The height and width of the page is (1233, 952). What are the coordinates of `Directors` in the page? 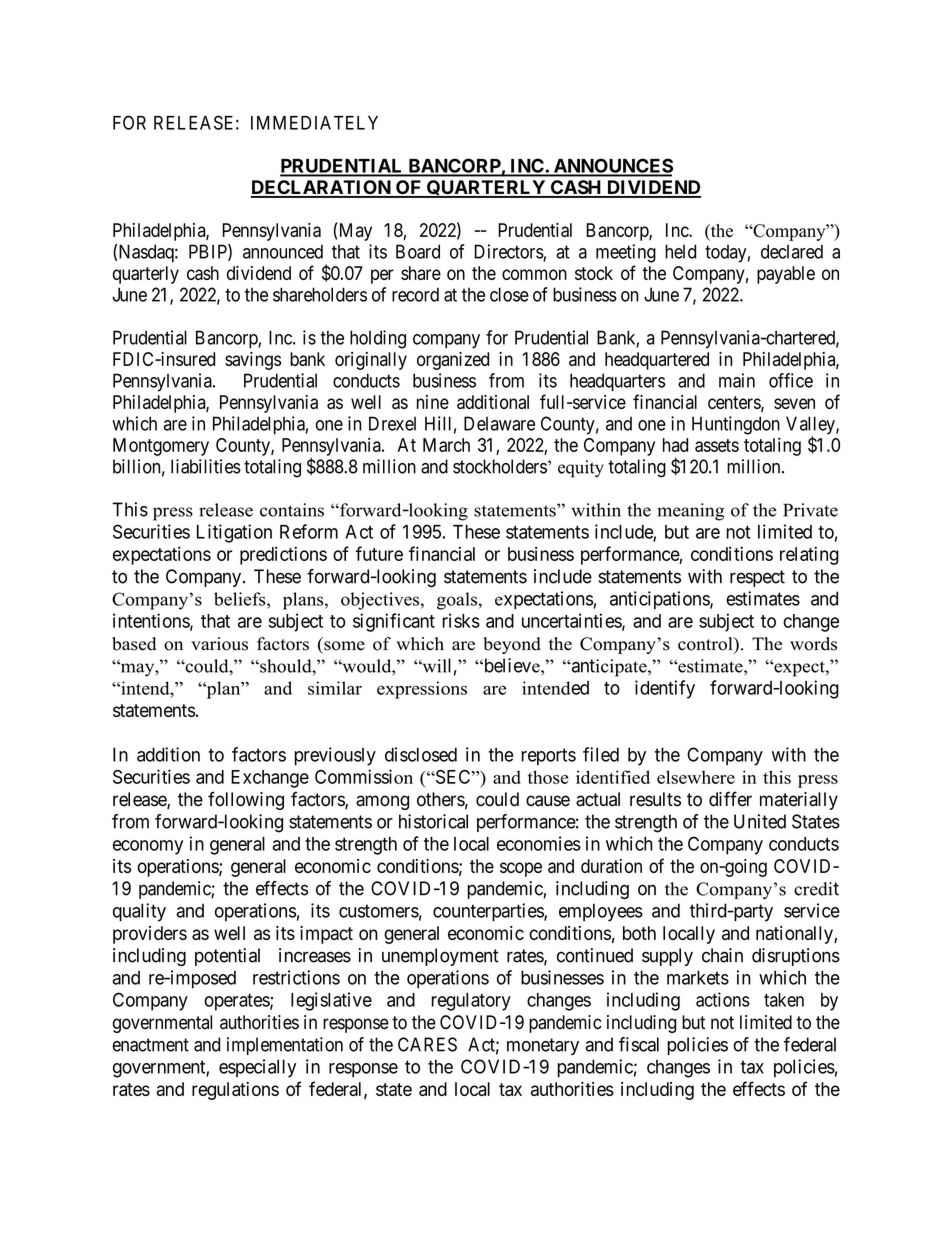 It's located at (509, 252).
